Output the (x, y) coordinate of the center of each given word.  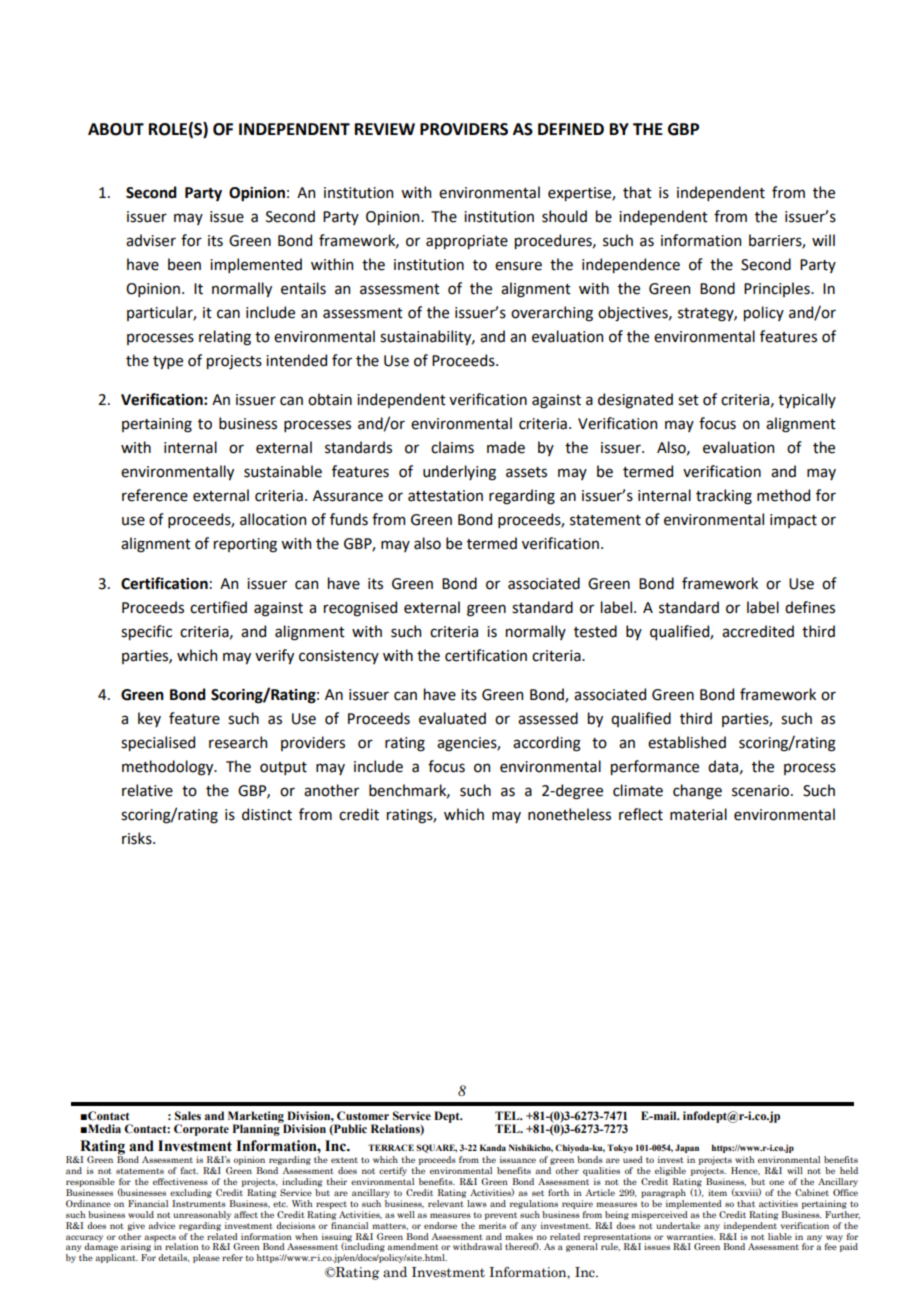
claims (452, 447)
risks (138, 838)
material (698, 814)
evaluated (452, 718)
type (168, 362)
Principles (778, 289)
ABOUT (116, 129)
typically (807, 400)
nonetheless (569, 814)
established (687, 742)
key (149, 719)
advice (161, 1225)
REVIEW (385, 129)
